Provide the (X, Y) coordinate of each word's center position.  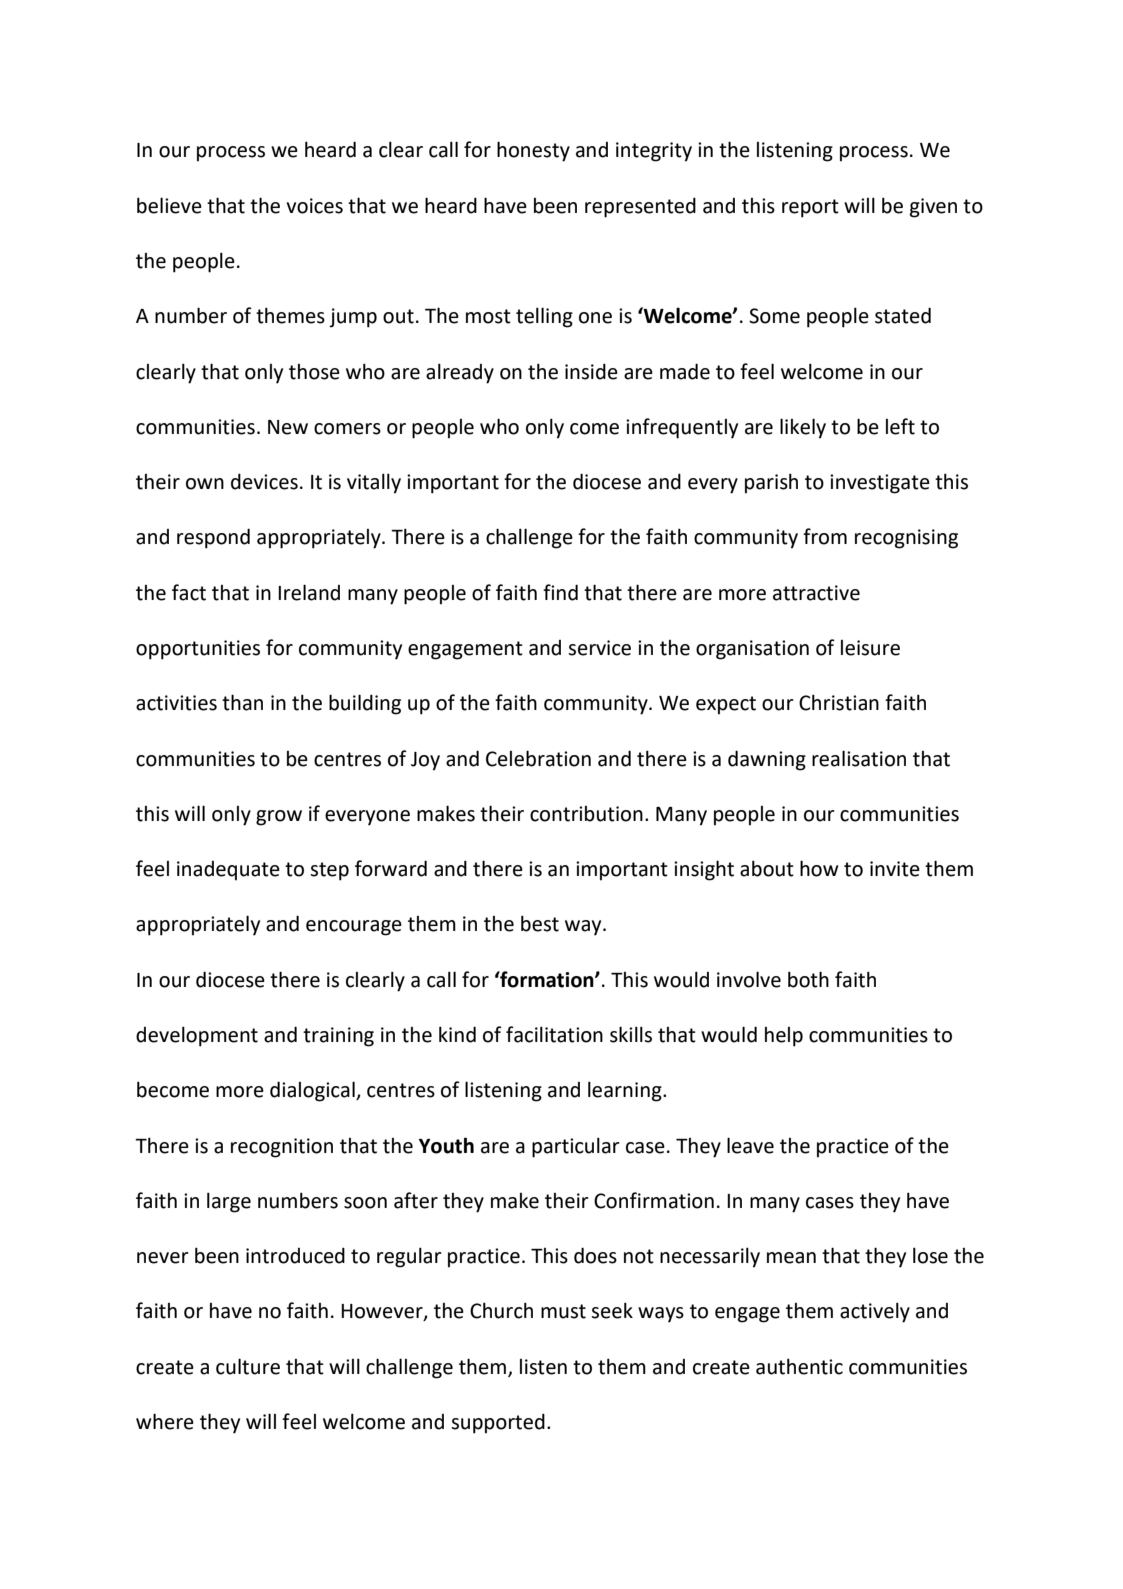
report (810, 208)
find (560, 592)
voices (314, 206)
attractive (816, 593)
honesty (533, 151)
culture (248, 1366)
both (808, 979)
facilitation (554, 1034)
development (197, 1036)
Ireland (309, 592)
